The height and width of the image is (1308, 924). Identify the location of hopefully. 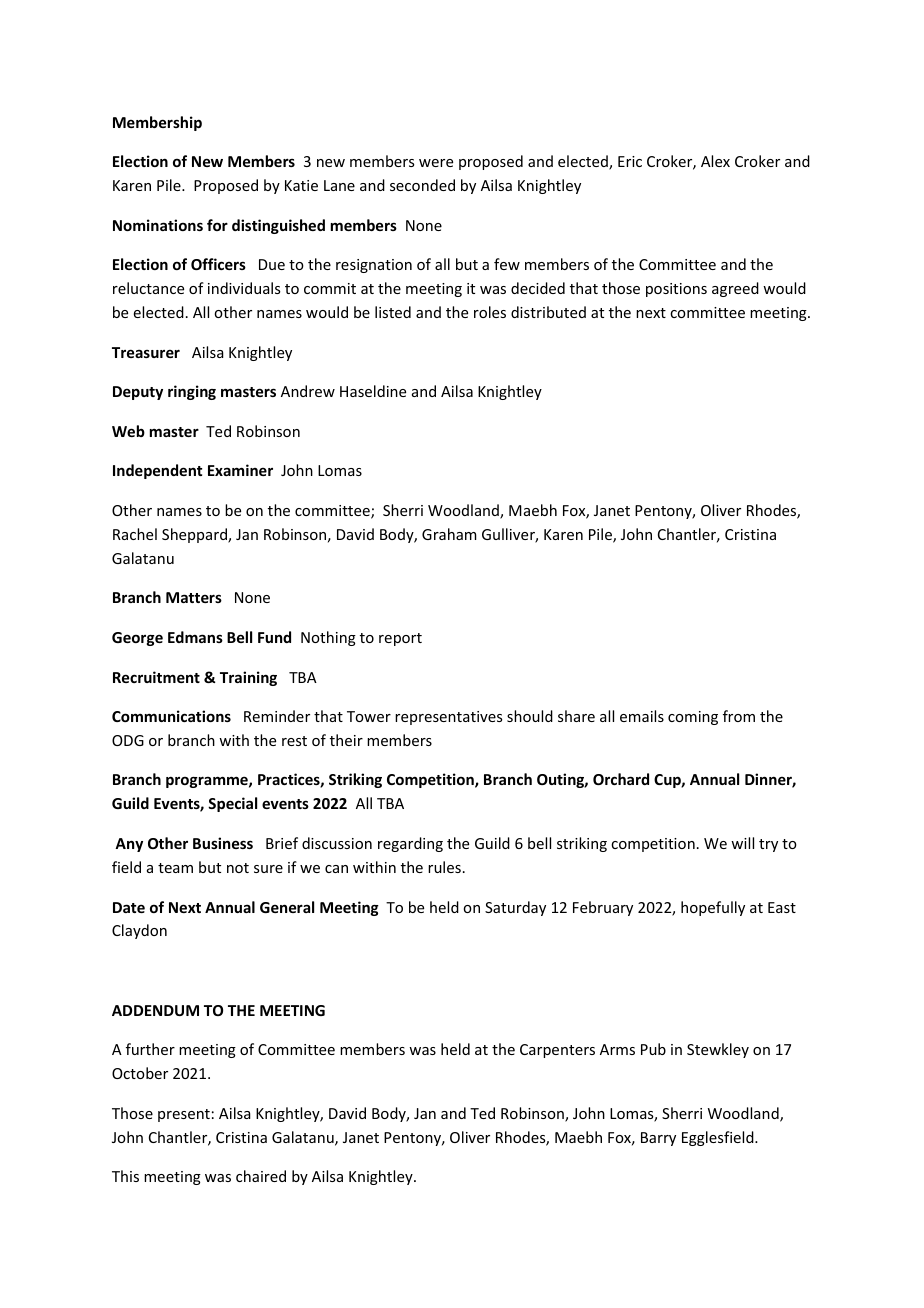
(713, 908).
